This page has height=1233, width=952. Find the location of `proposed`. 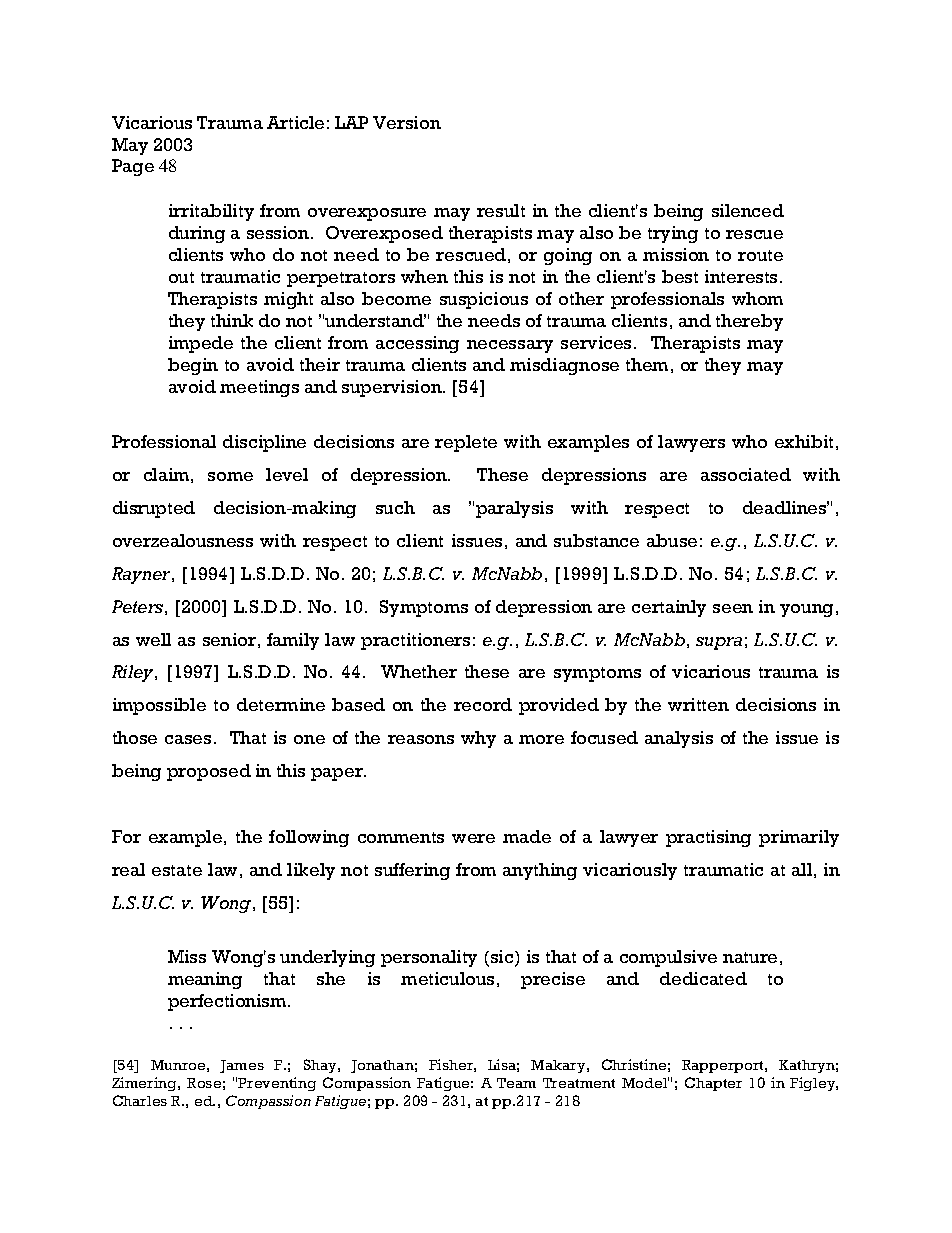

proposed is located at coordinates (209, 772).
